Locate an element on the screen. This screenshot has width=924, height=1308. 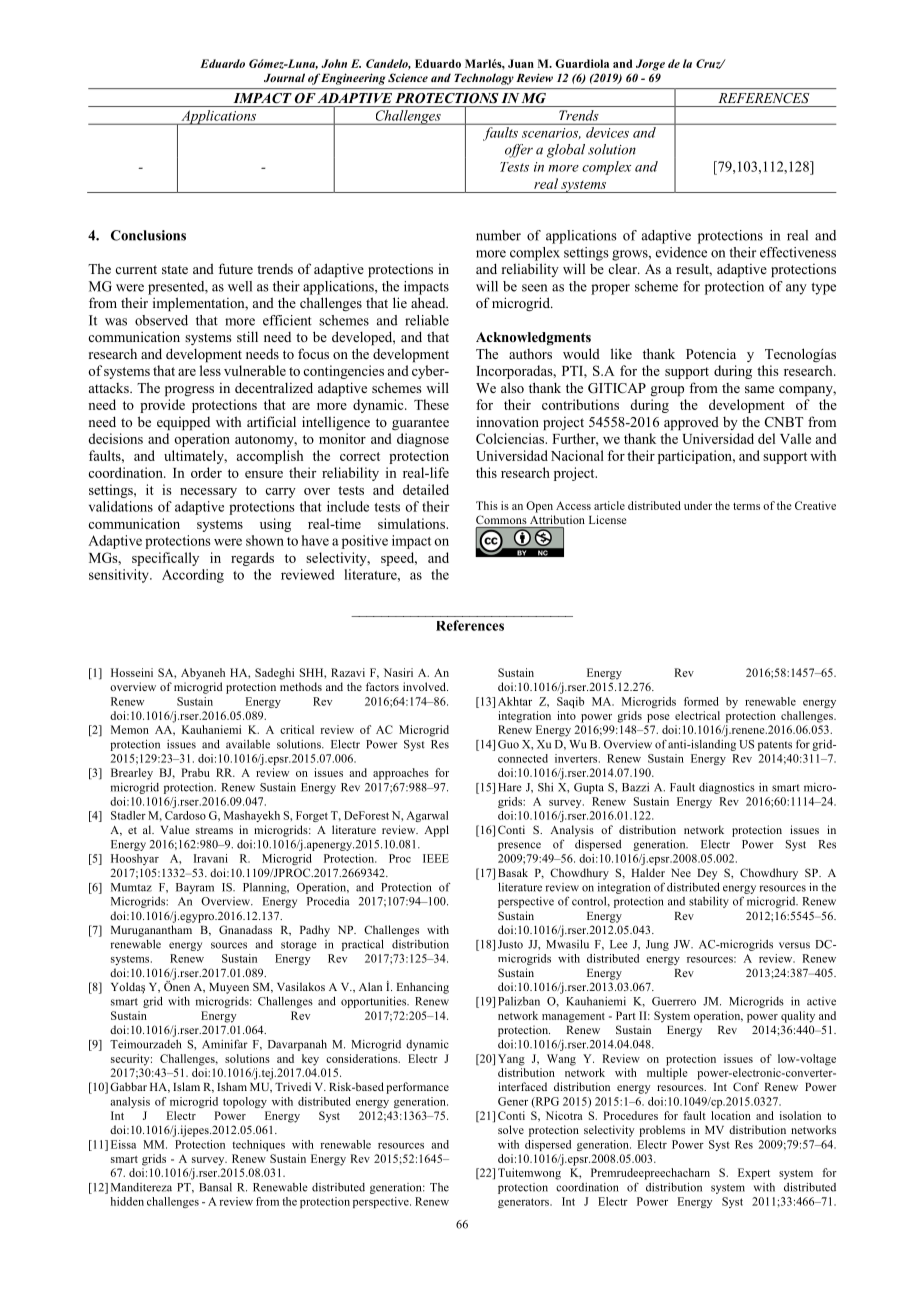
According is located at coordinates (193, 576).
